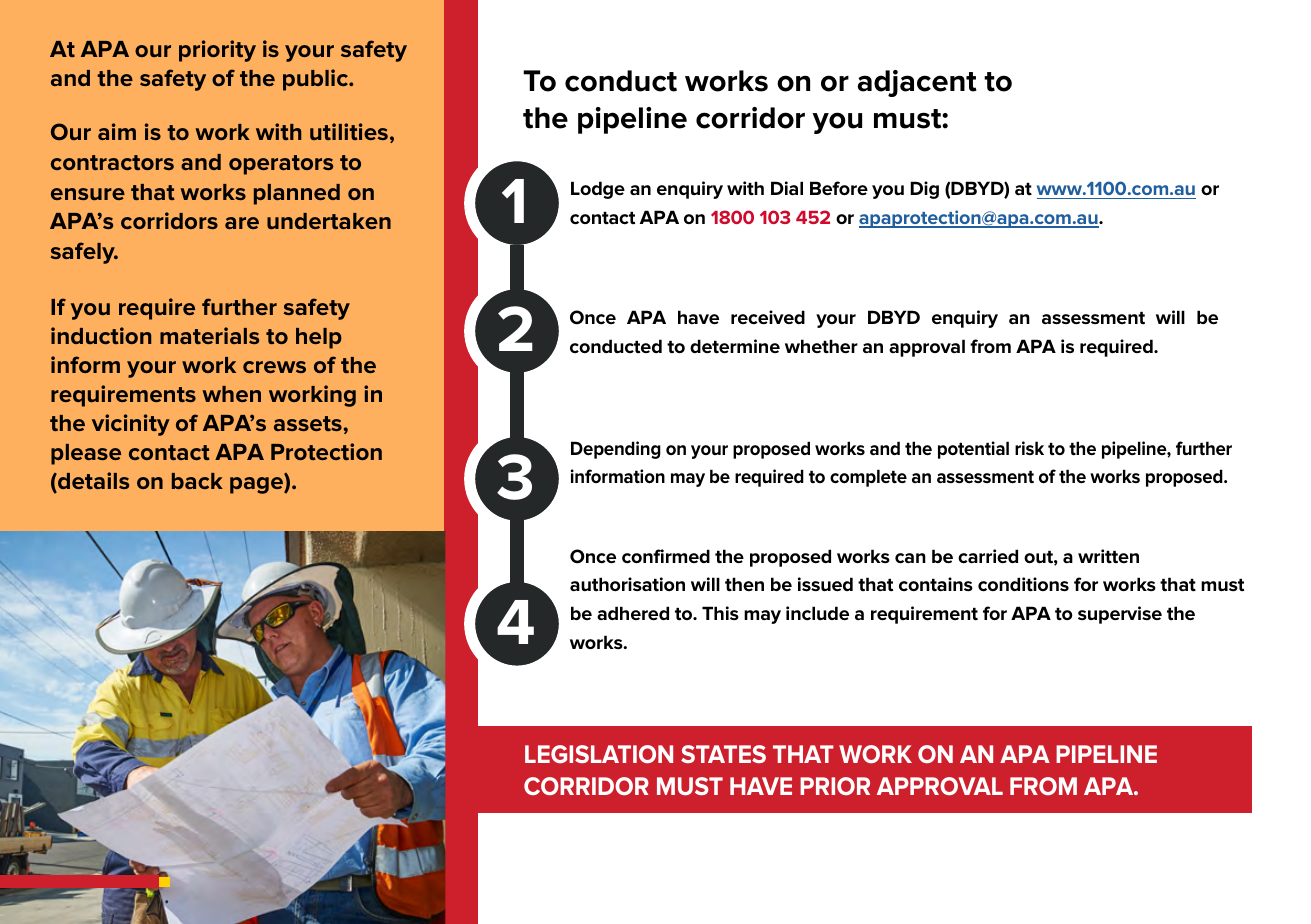  What do you see at coordinates (723, 754) in the document?
I see `STATES` at bounding box center [723, 754].
